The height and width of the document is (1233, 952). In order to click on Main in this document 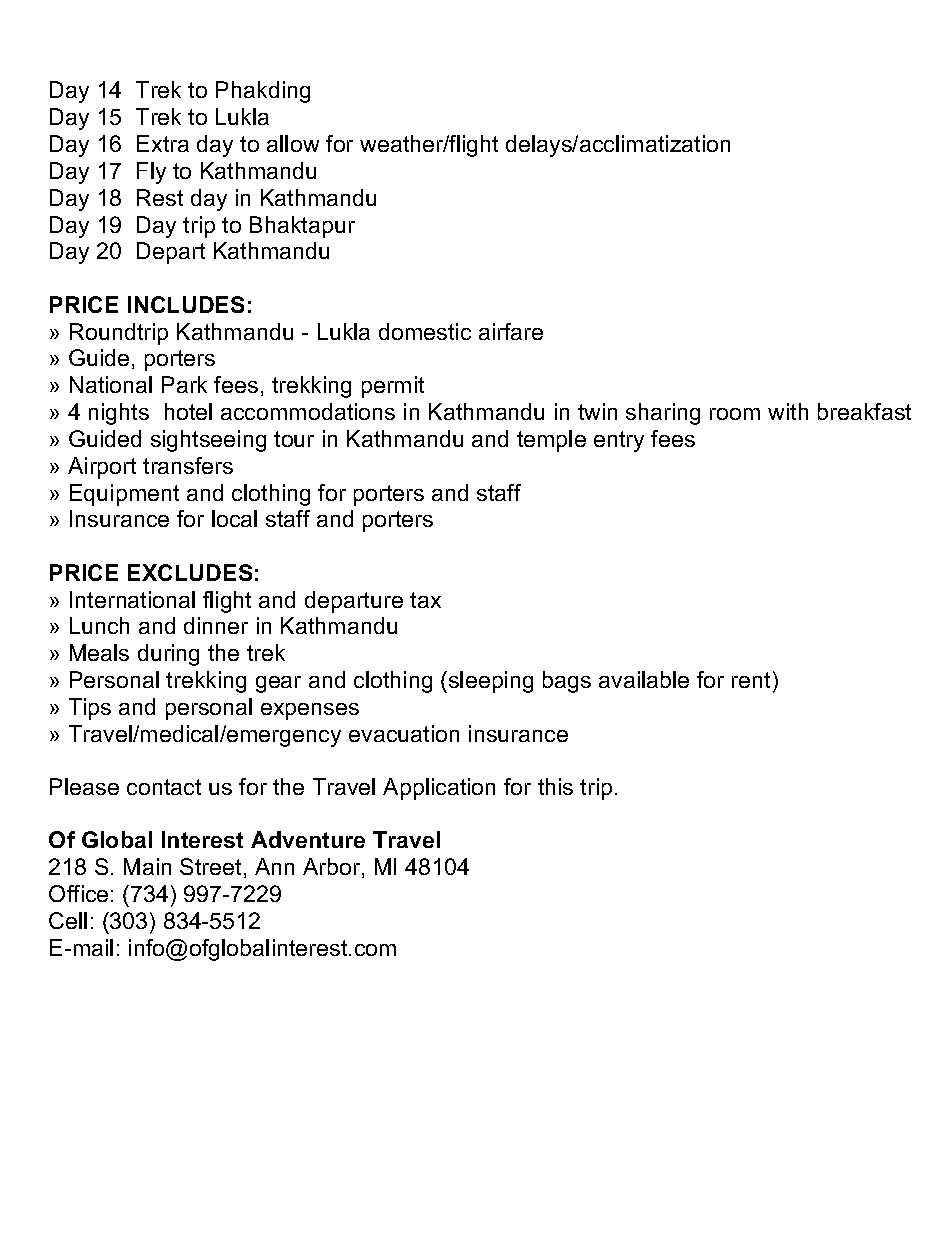, I will do `click(147, 866)`.
